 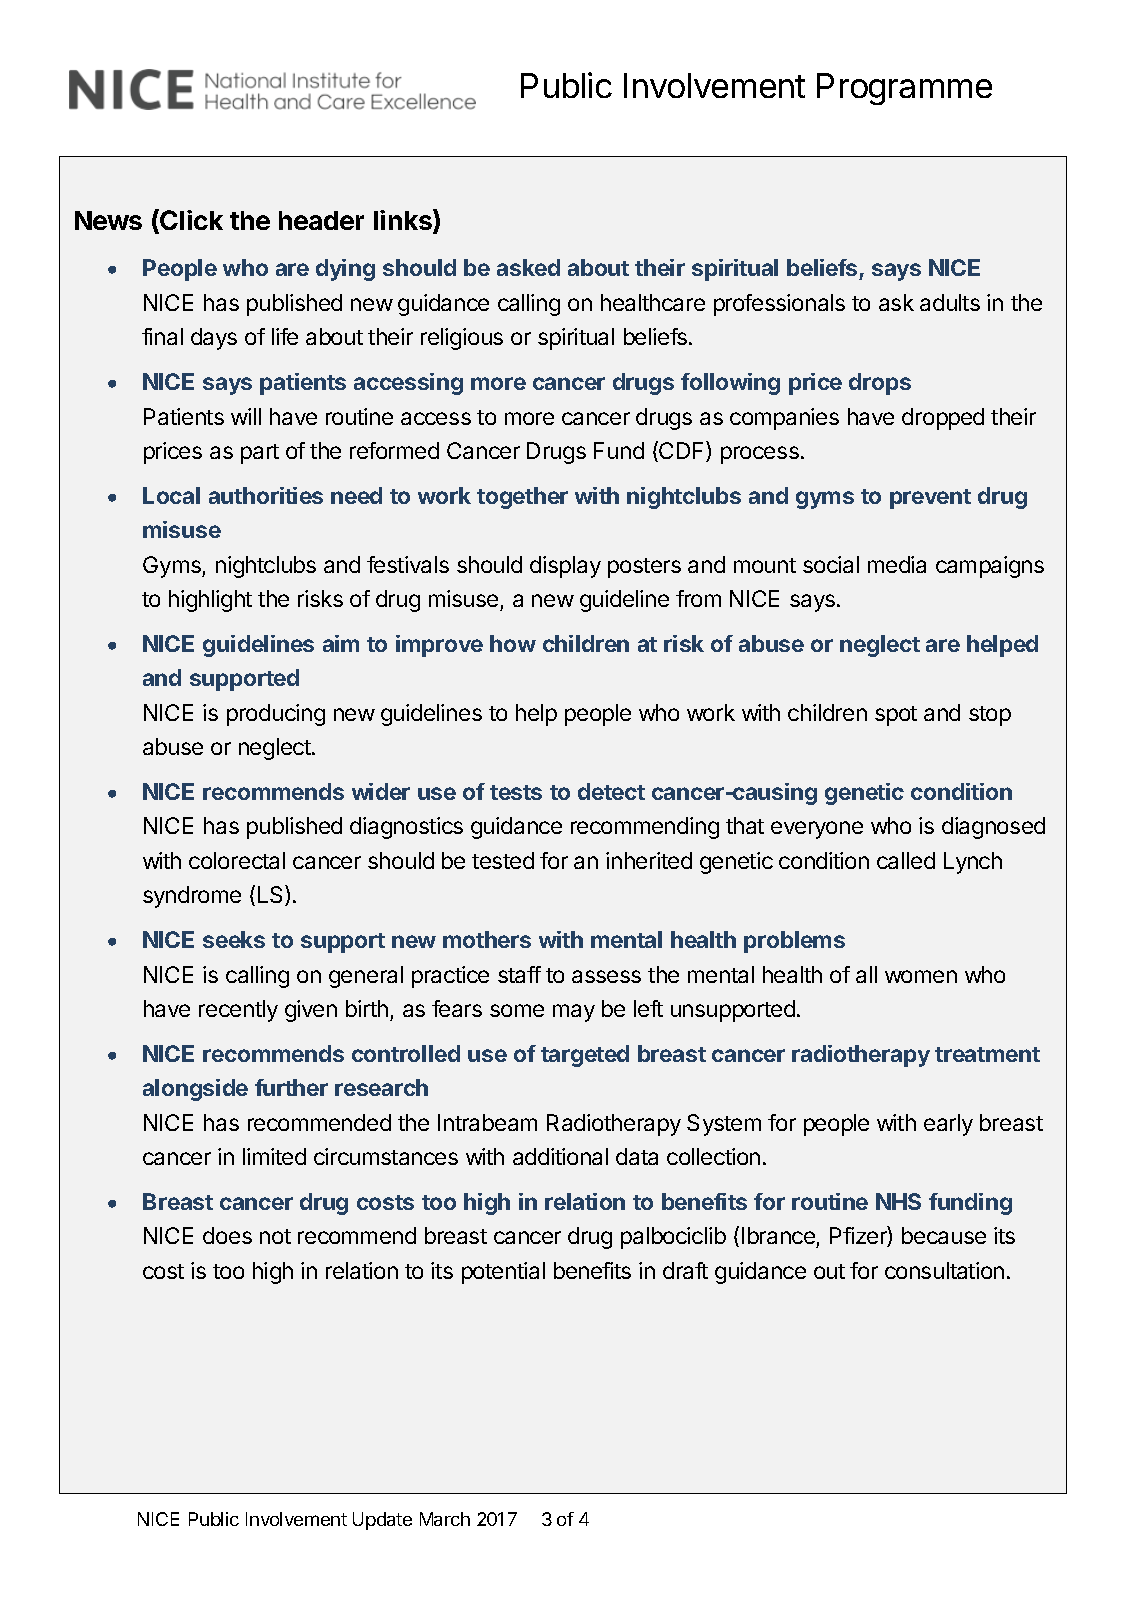 I want to click on Programme, so click(x=904, y=89).
